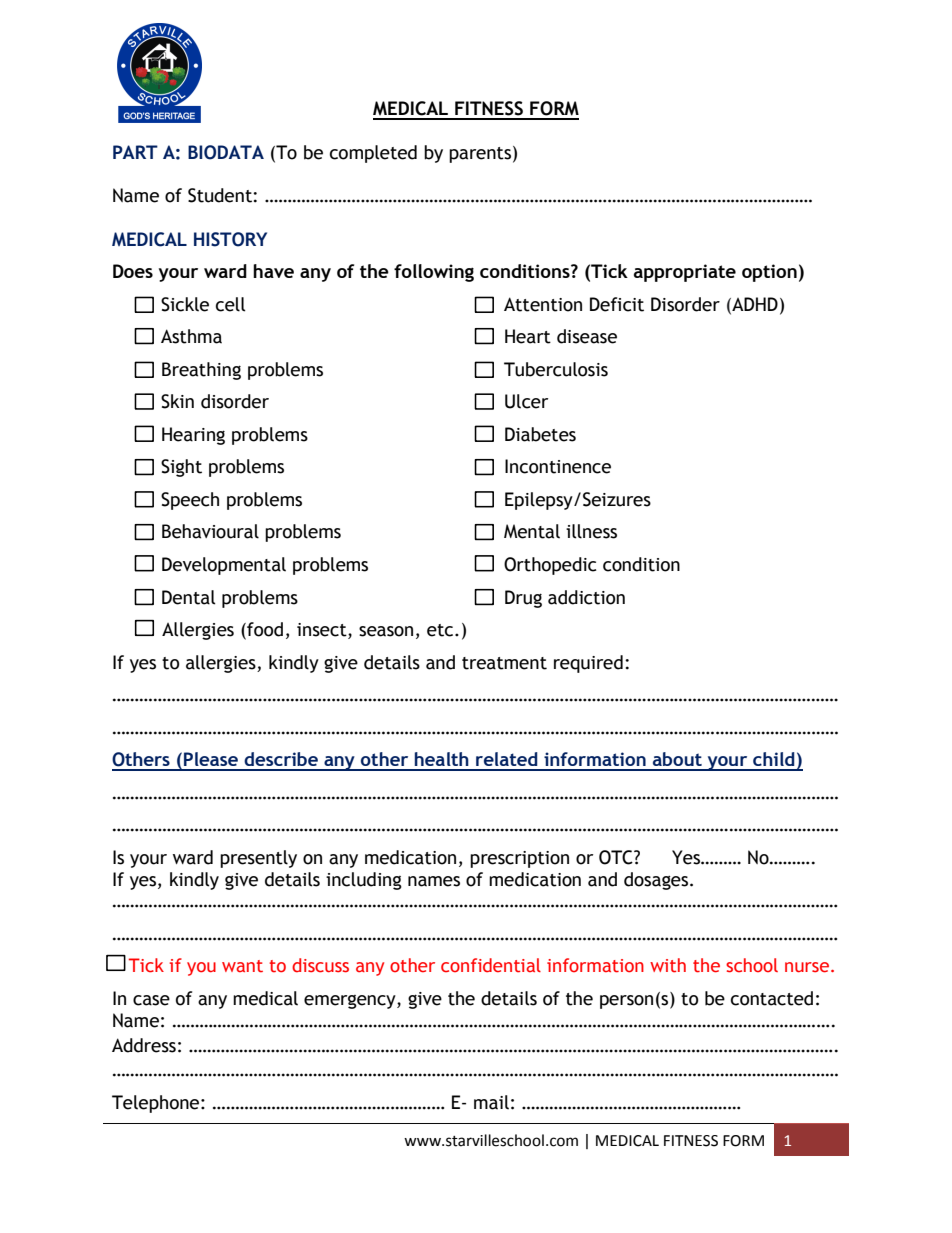  I want to click on disease, so click(587, 336).
